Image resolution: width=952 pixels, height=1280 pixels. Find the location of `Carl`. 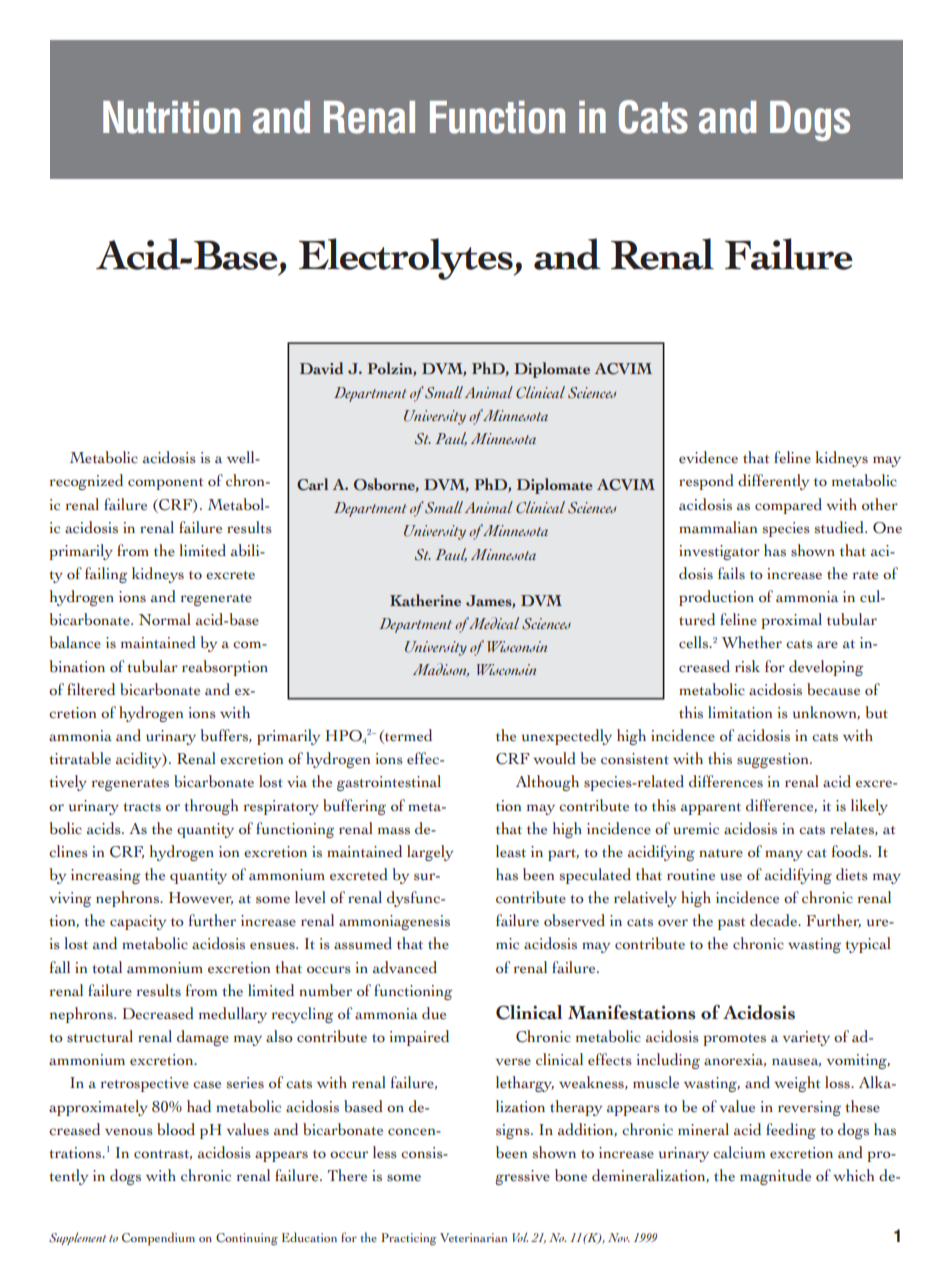

Carl is located at coordinates (312, 484).
